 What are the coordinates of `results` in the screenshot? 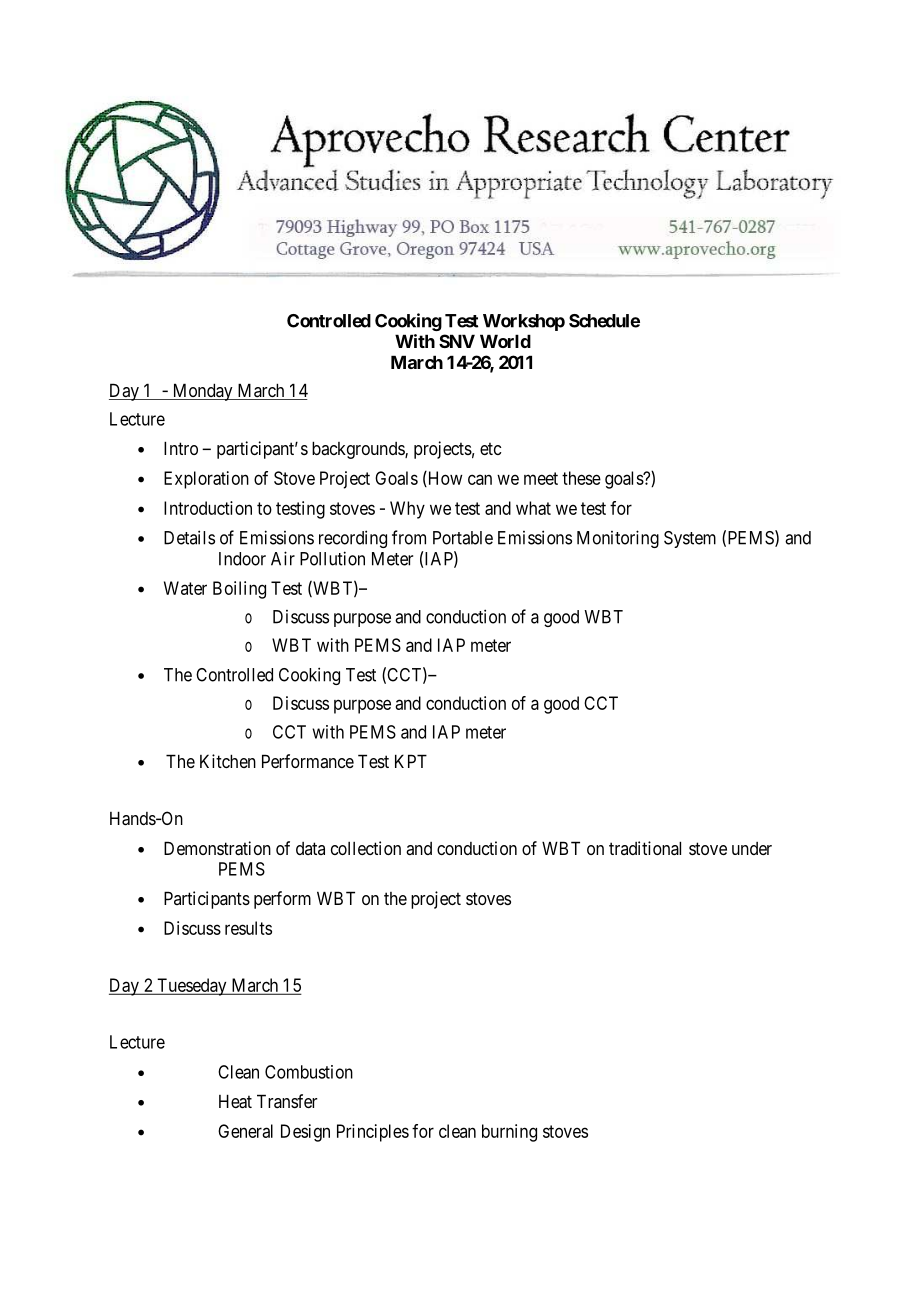 It's located at (248, 928).
